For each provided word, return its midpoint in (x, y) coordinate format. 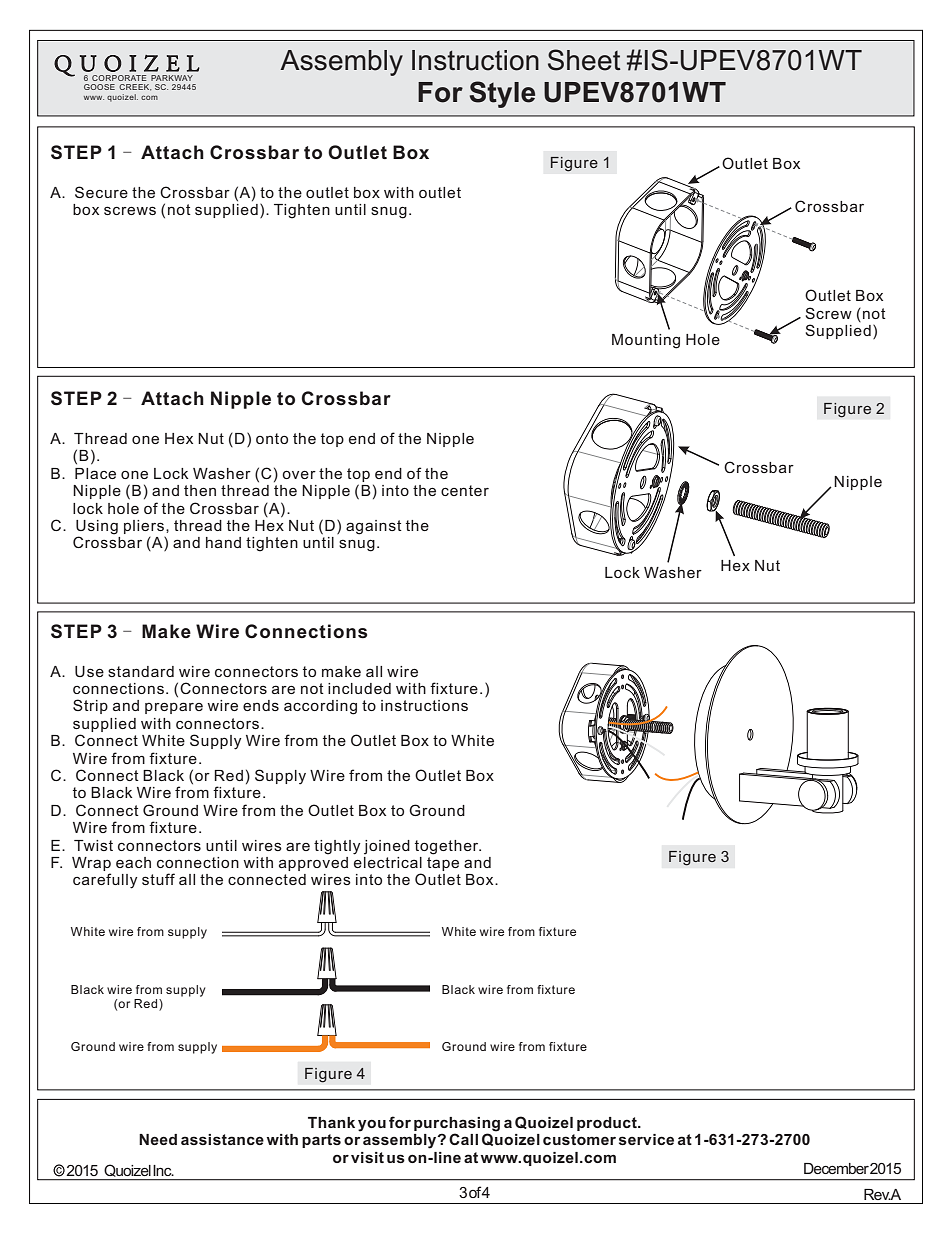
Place (95, 473)
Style (502, 94)
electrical (388, 861)
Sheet (584, 60)
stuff (158, 879)
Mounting (646, 341)
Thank (331, 1122)
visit (367, 1157)
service (646, 1139)
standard (141, 671)
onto (272, 438)
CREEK (135, 87)
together (448, 847)
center (465, 490)
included (359, 688)
